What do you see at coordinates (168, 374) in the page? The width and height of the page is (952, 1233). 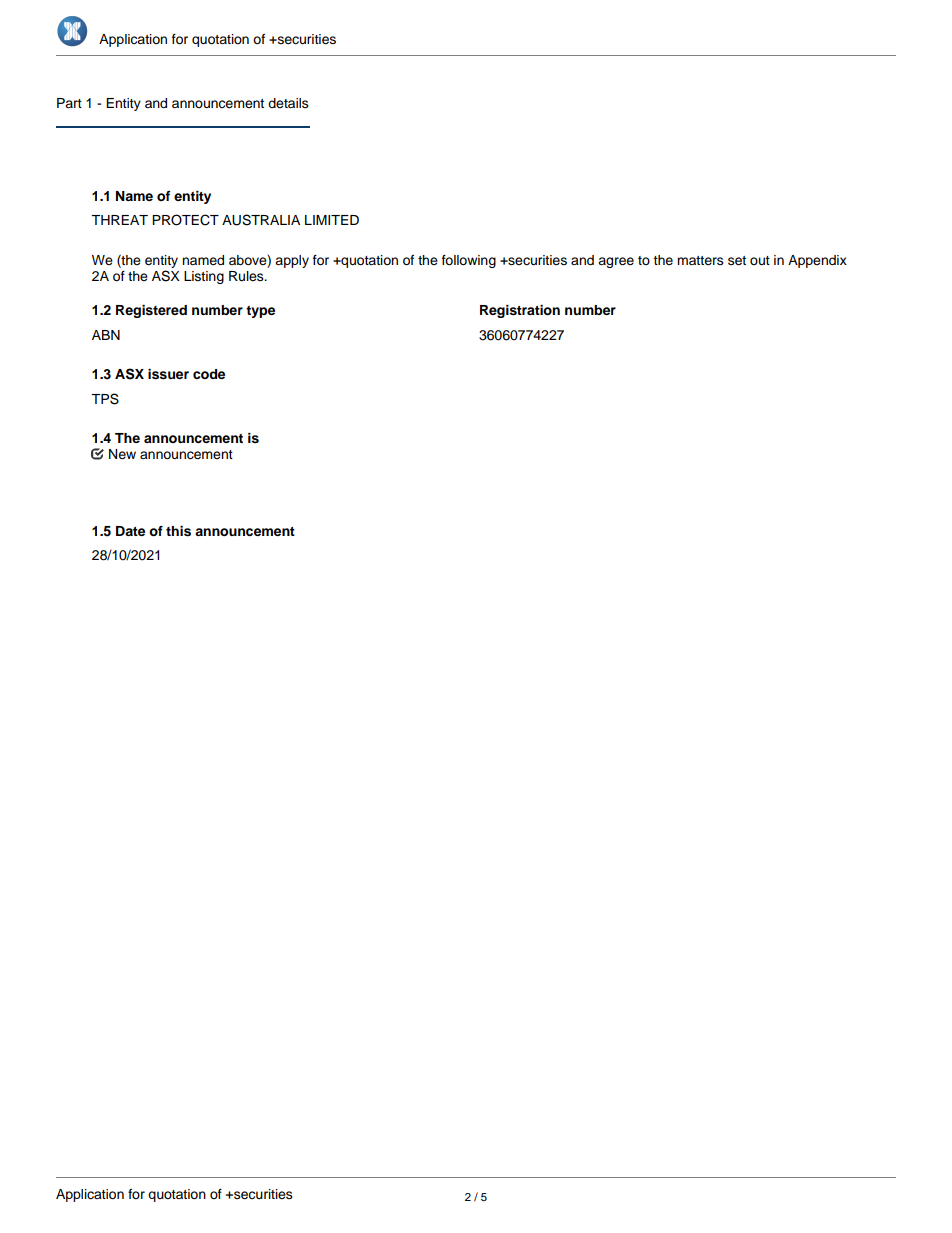 I see `issuer` at bounding box center [168, 374].
